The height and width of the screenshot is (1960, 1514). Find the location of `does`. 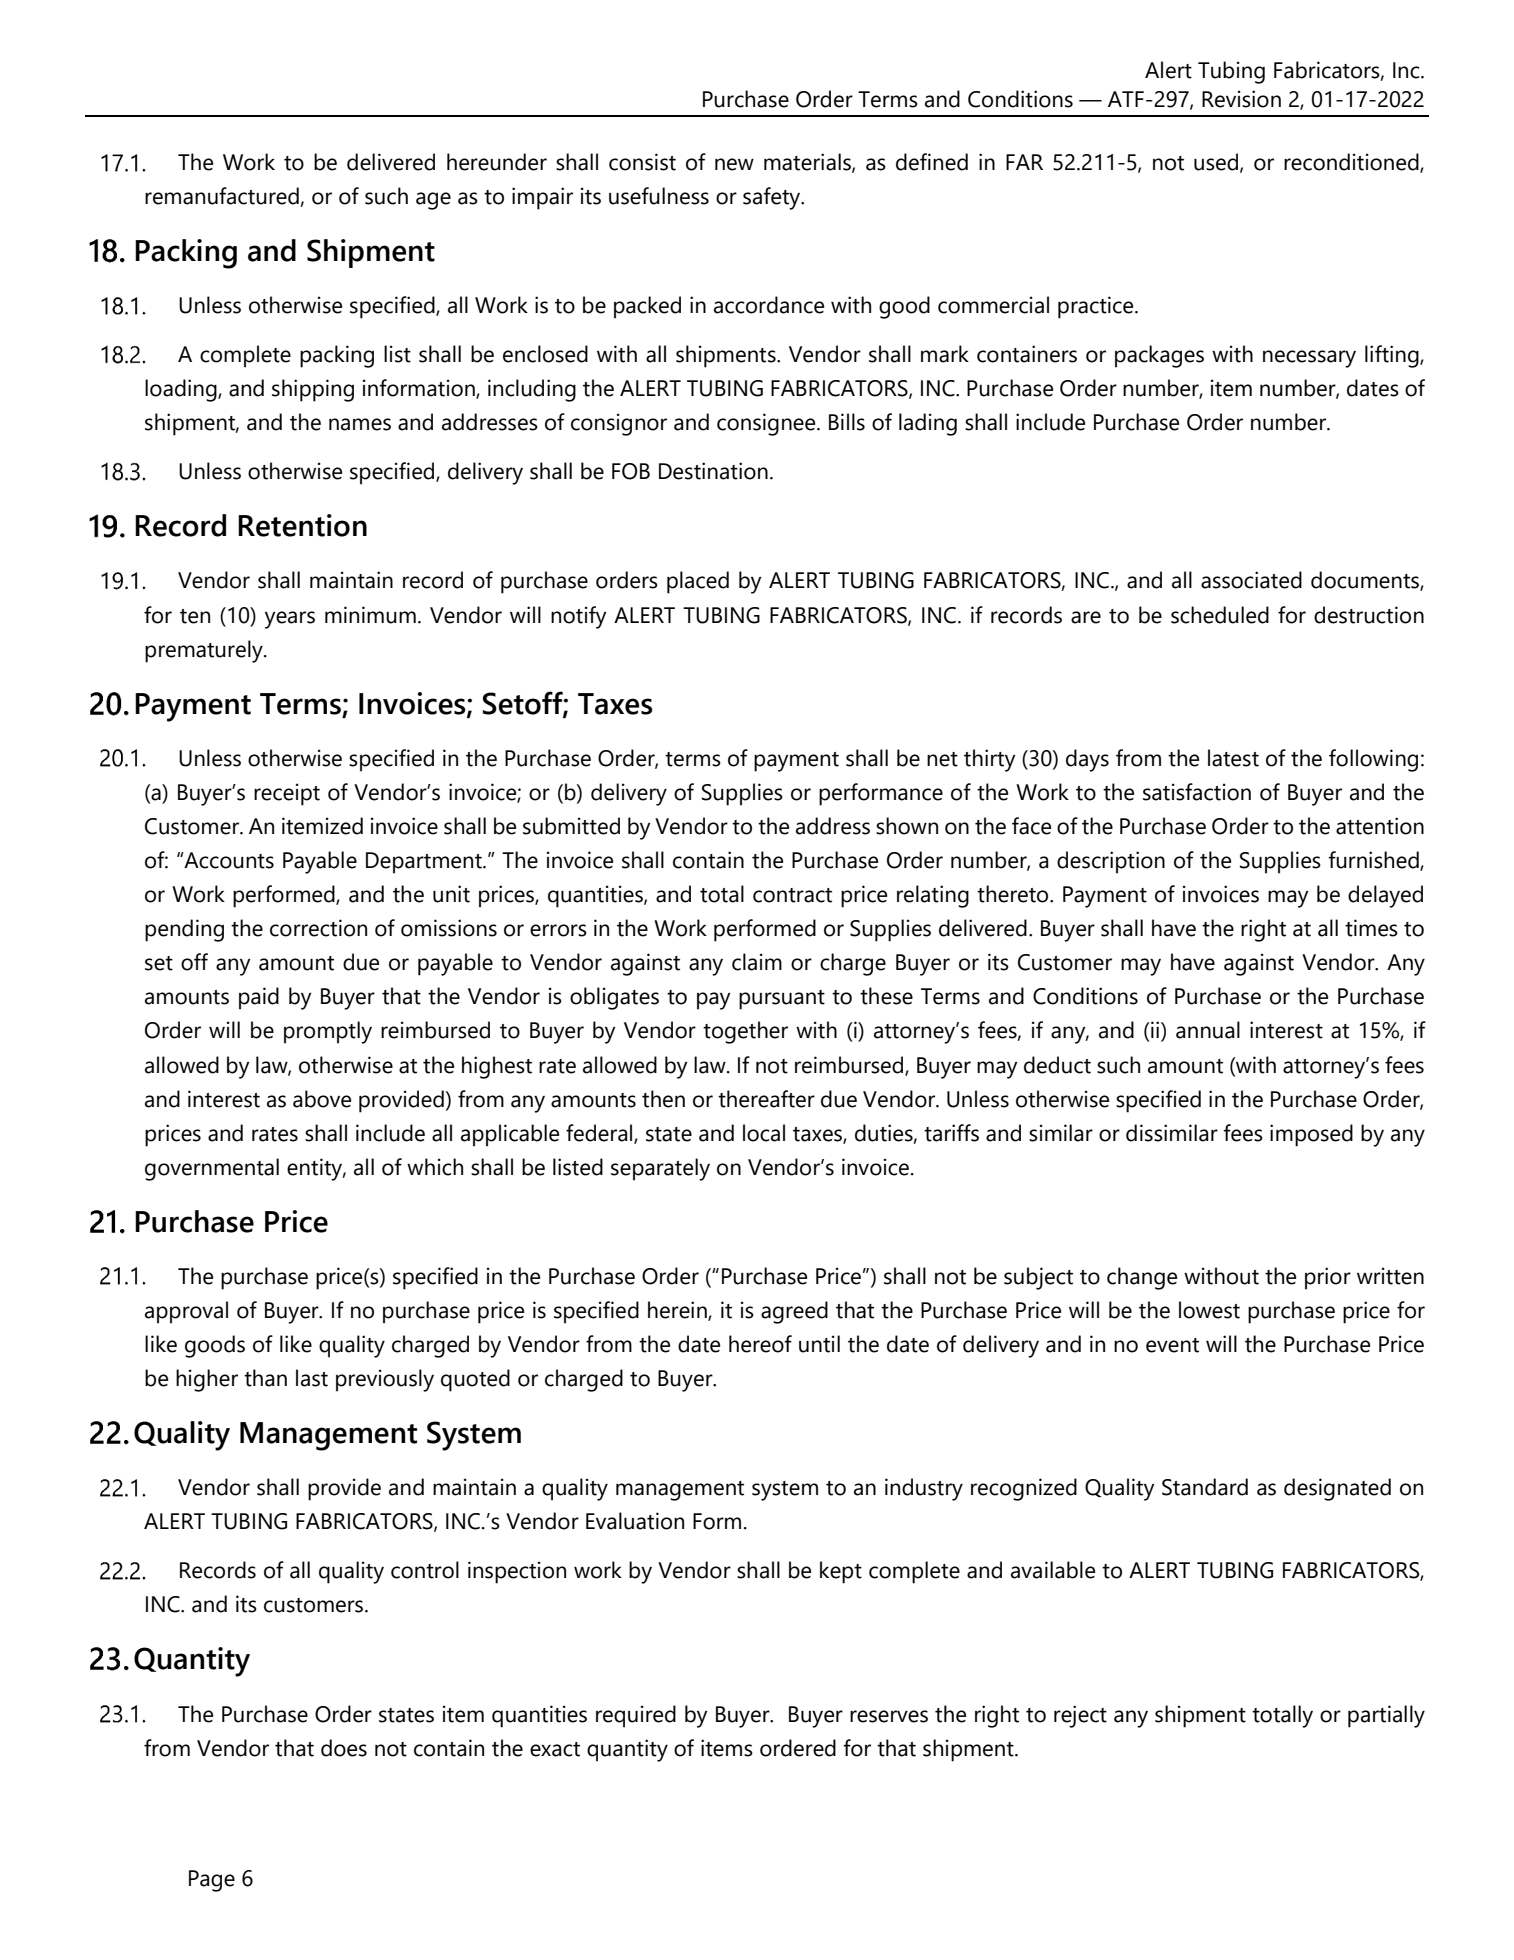

does is located at coordinates (344, 1748).
